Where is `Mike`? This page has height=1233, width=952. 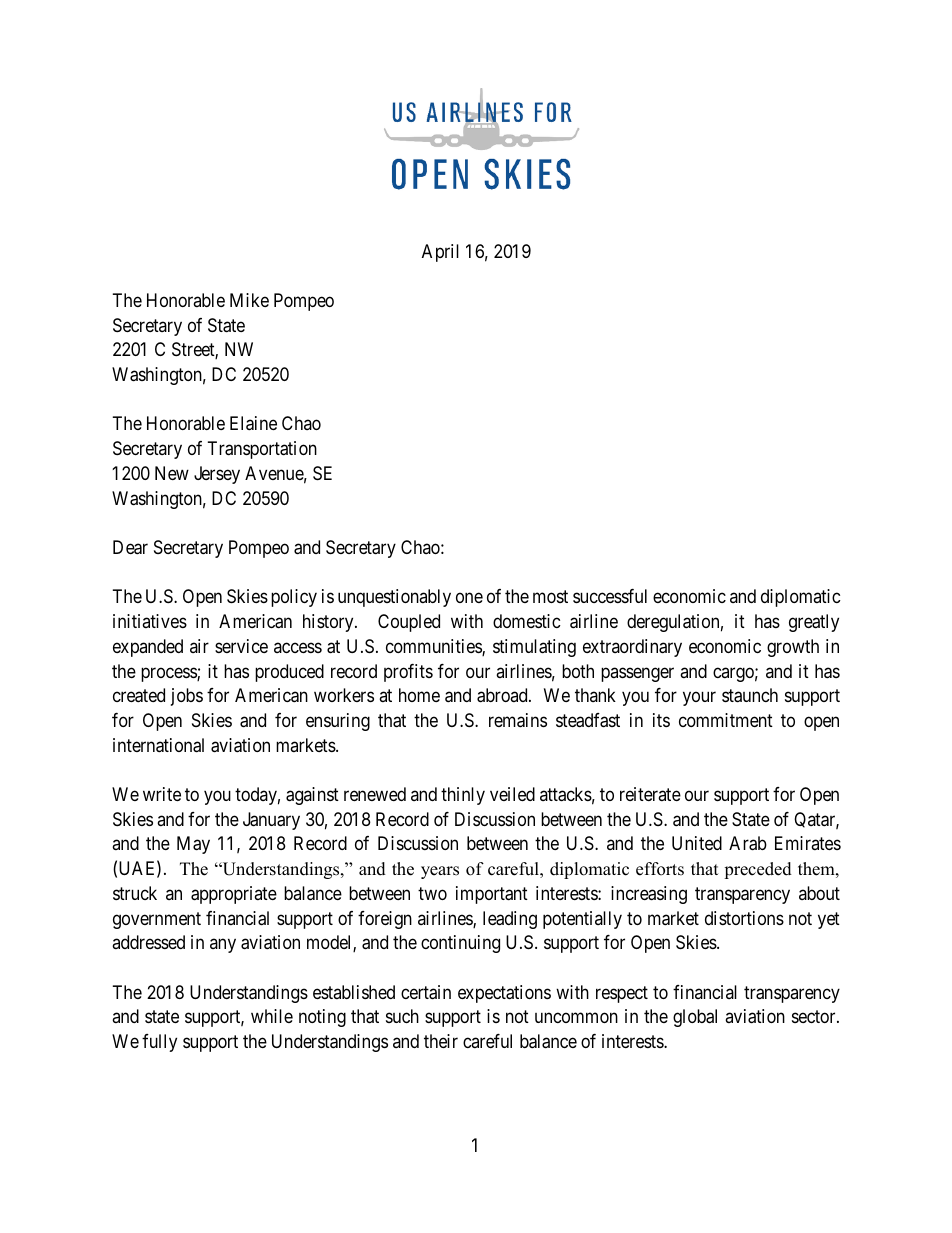 Mike is located at coordinates (249, 300).
